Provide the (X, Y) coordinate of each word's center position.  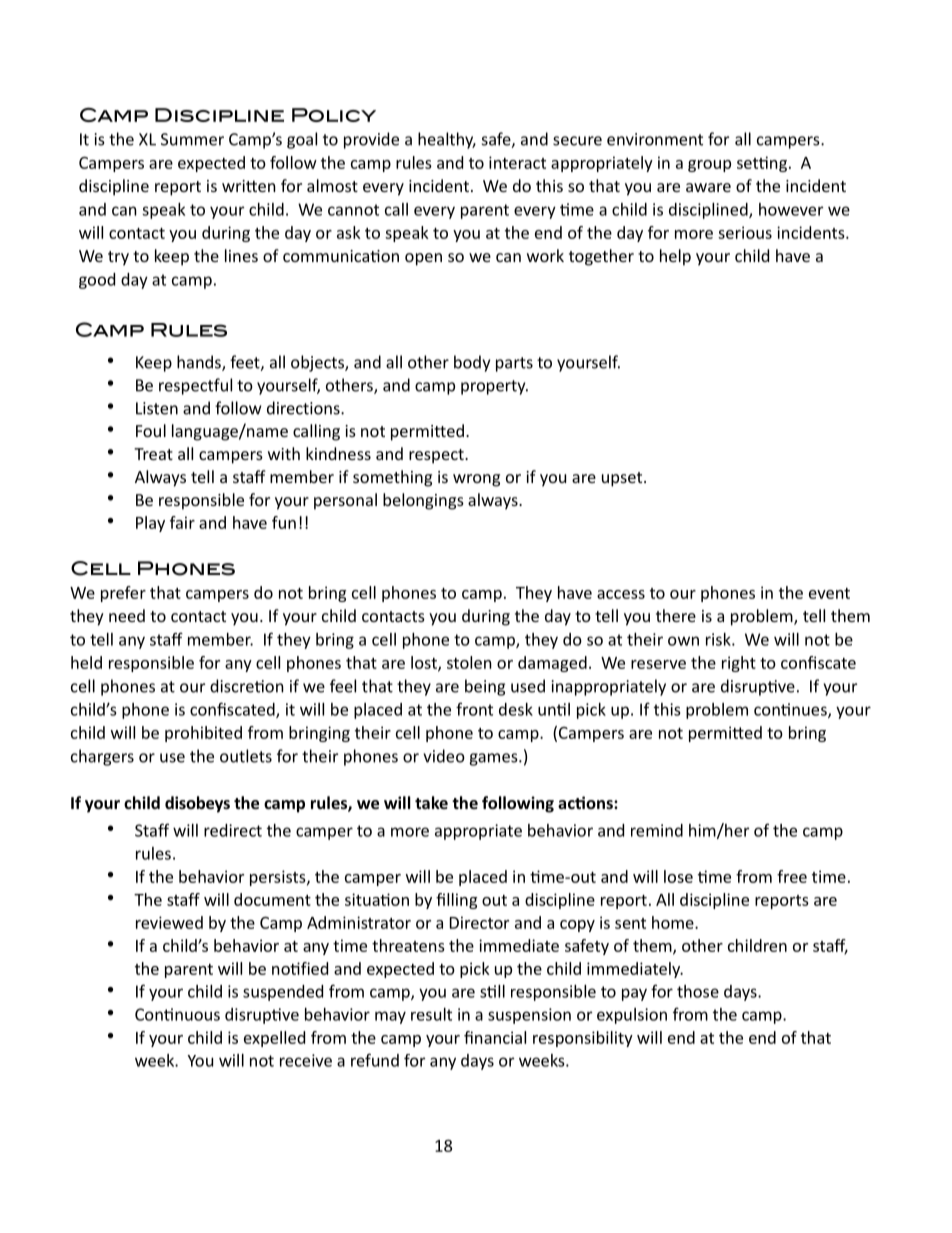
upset (623, 479)
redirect (233, 830)
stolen (469, 662)
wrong (476, 480)
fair (182, 522)
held (86, 662)
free (792, 876)
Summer (192, 139)
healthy (447, 140)
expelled (274, 1039)
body (472, 363)
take (431, 802)
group (709, 166)
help (675, 257)
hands (200, 363)
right (739, 664)
